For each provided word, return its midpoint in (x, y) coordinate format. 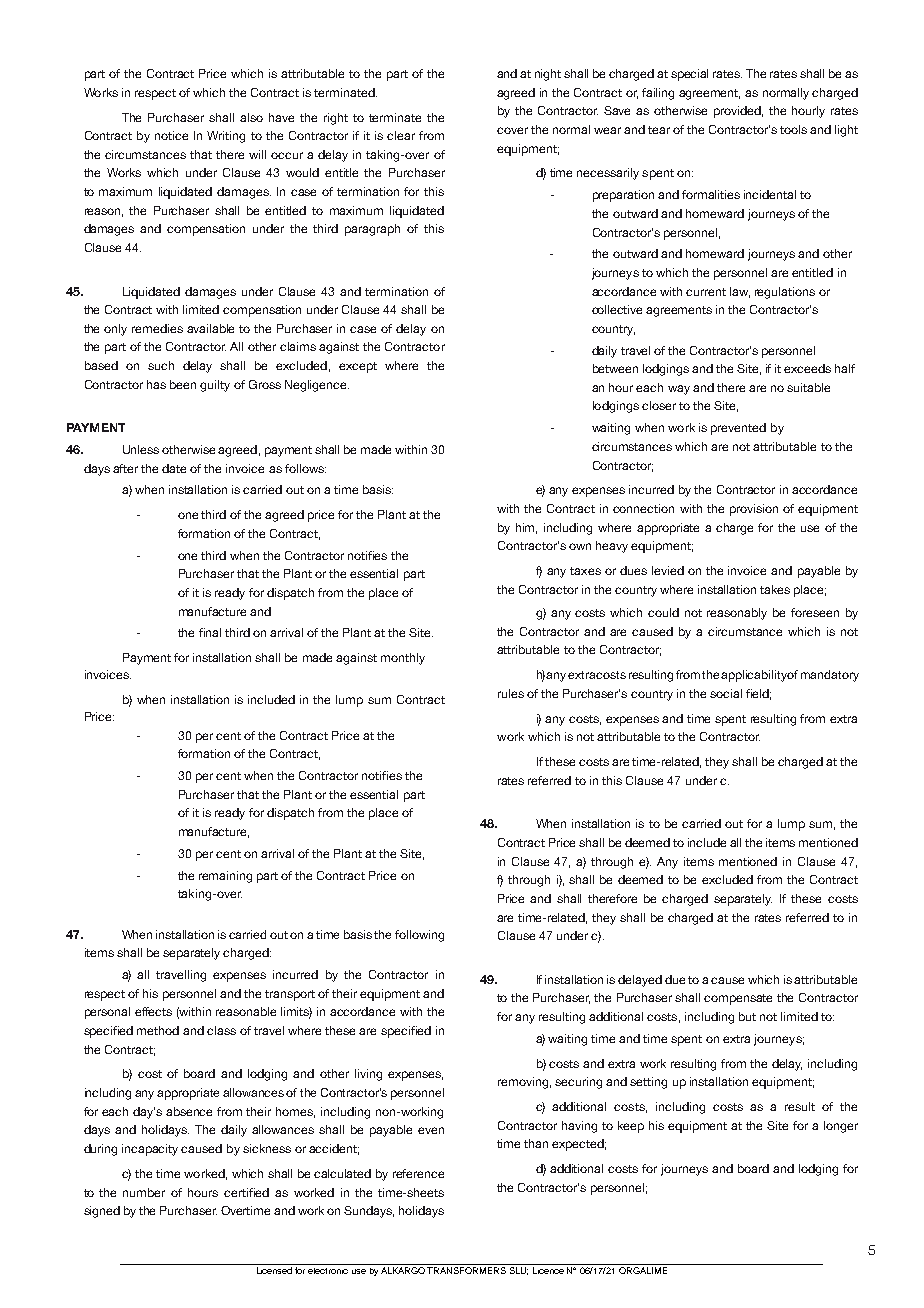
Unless (141, 449)
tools (793, 129)
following (419, 936)
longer (841, 1127)
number (144, 1192)
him (526, 528)
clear (401, 135)
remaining (225, 877)
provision (754, 510)
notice (171, 135)
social (726, 693)
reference (418, 1173)
